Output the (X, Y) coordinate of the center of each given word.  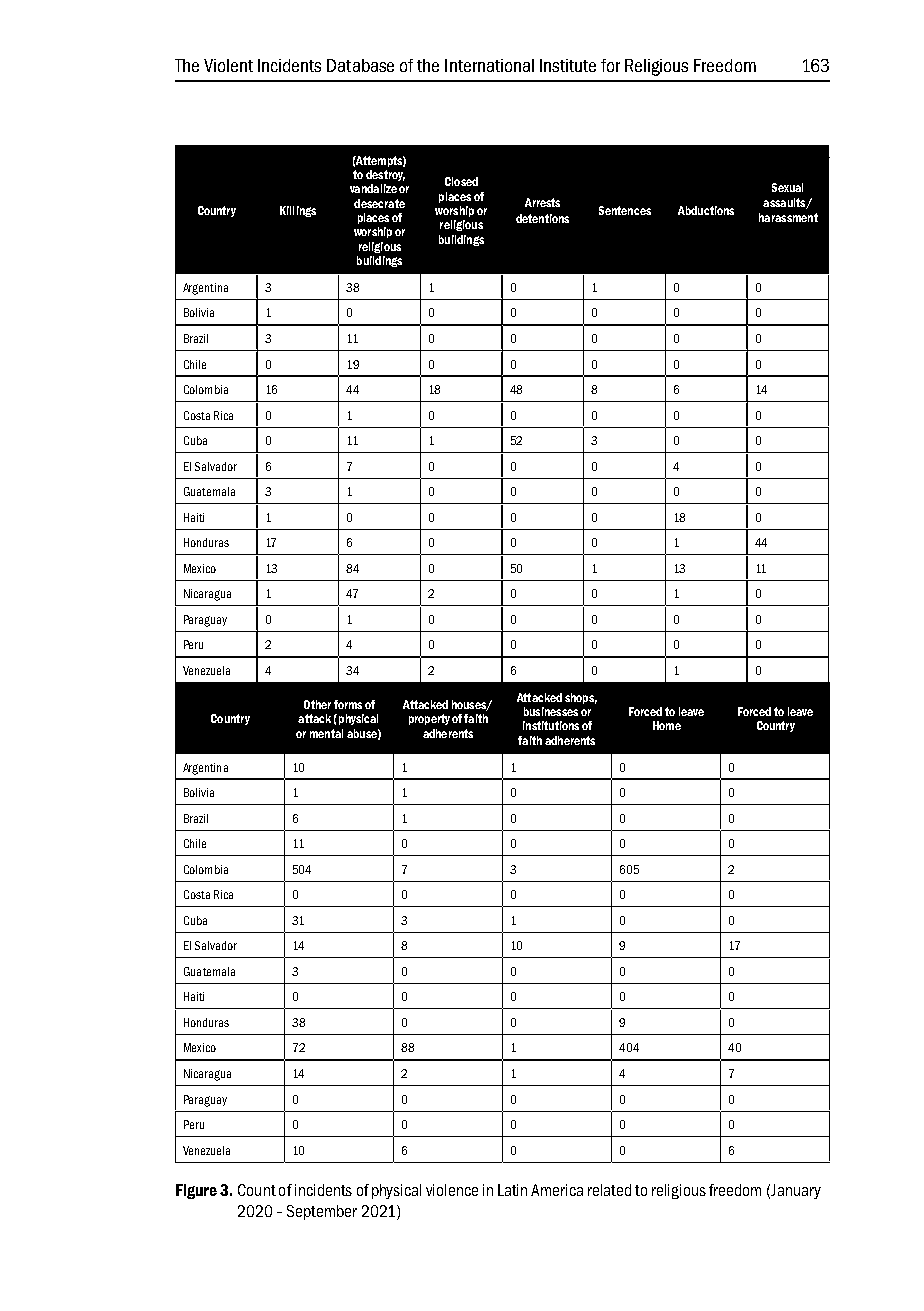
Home (667, 725)
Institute (568, 65)
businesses (551, 711)
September (322, 1212)
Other (317, 704)
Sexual (787, 187)
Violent (228, 65)
